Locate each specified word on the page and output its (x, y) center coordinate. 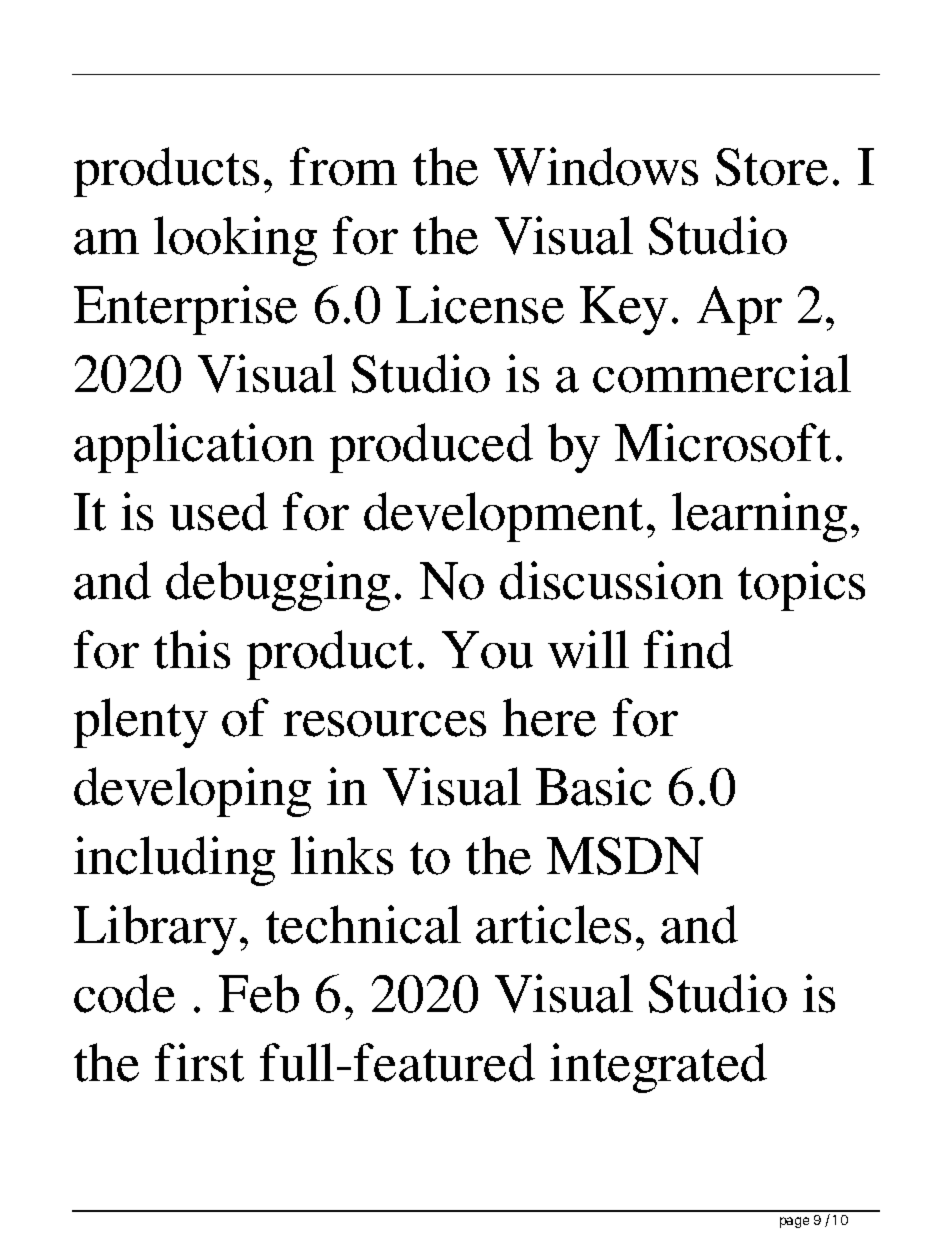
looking (235, 241)
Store (772, 167)
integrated (658, 1068)
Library (155, 930)
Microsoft (723, 442)
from (343, 166)
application (194, 448)
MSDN (625, 856)
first (199, 1062)
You (487, 650)
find (688, 649)
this (192, 649)
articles (553, 924)
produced (431, 448)
